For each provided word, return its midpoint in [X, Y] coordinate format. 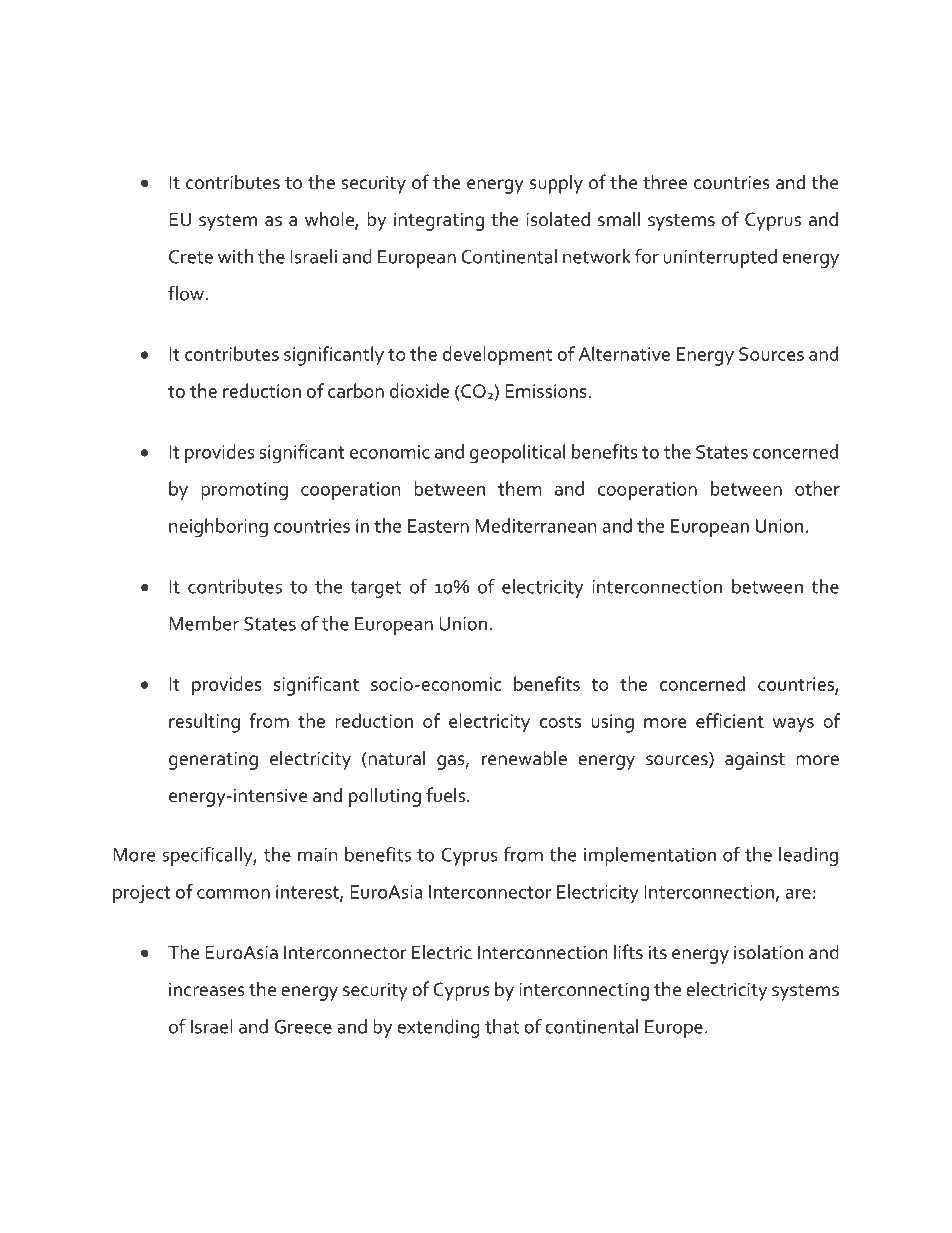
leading [808, 856]
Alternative [624, 353]
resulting [204, 723]
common [233, 894]
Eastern [438, 526]
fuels [445, 795]
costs [560, 722]
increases [207, 989]
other [817, 488]
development [497, 356]
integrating [439, 221]
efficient [730, 720]
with [235, 256]
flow [186, 293]
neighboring [218, 528]
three [665, 182]
